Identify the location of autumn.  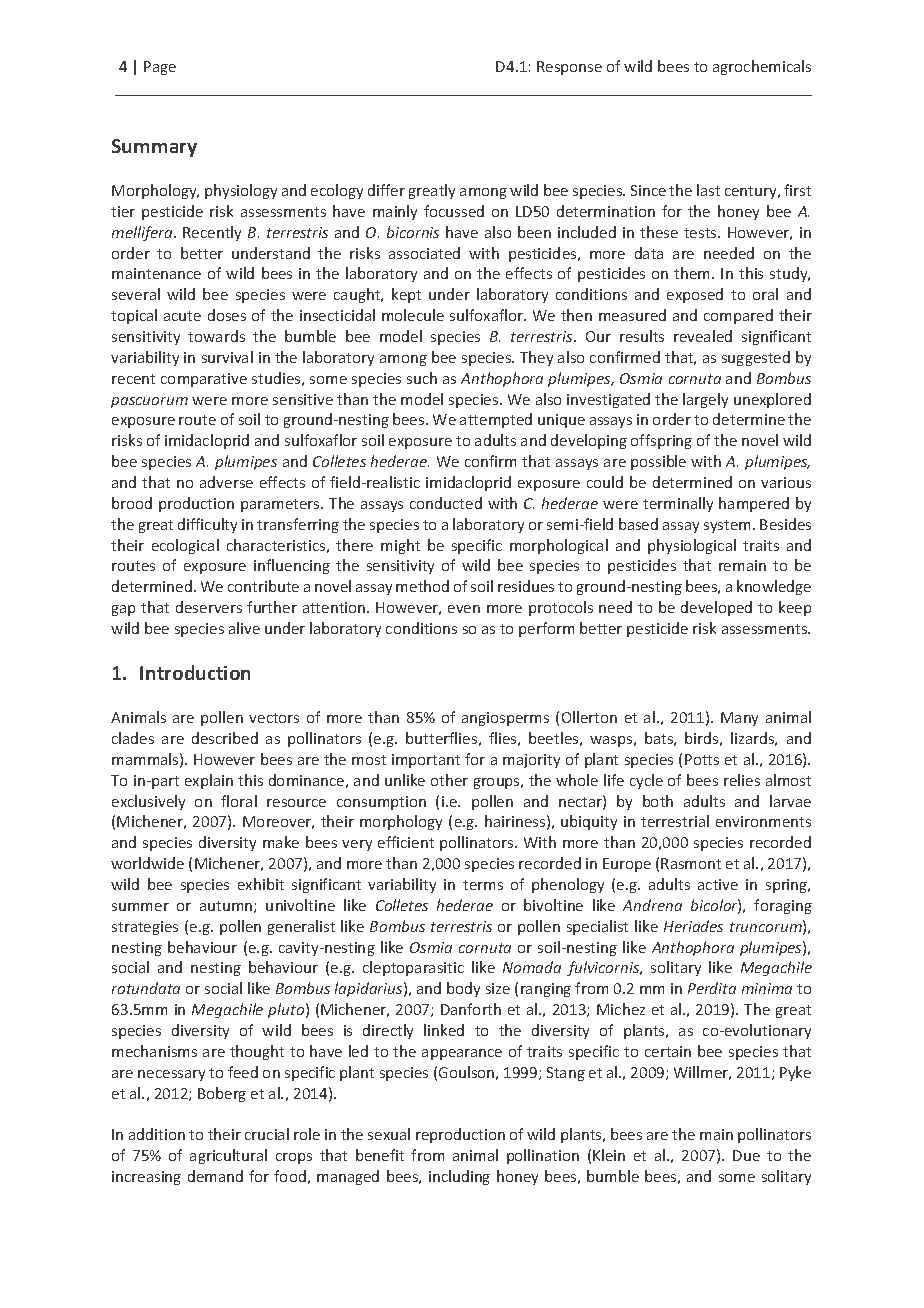
(227, 907).
